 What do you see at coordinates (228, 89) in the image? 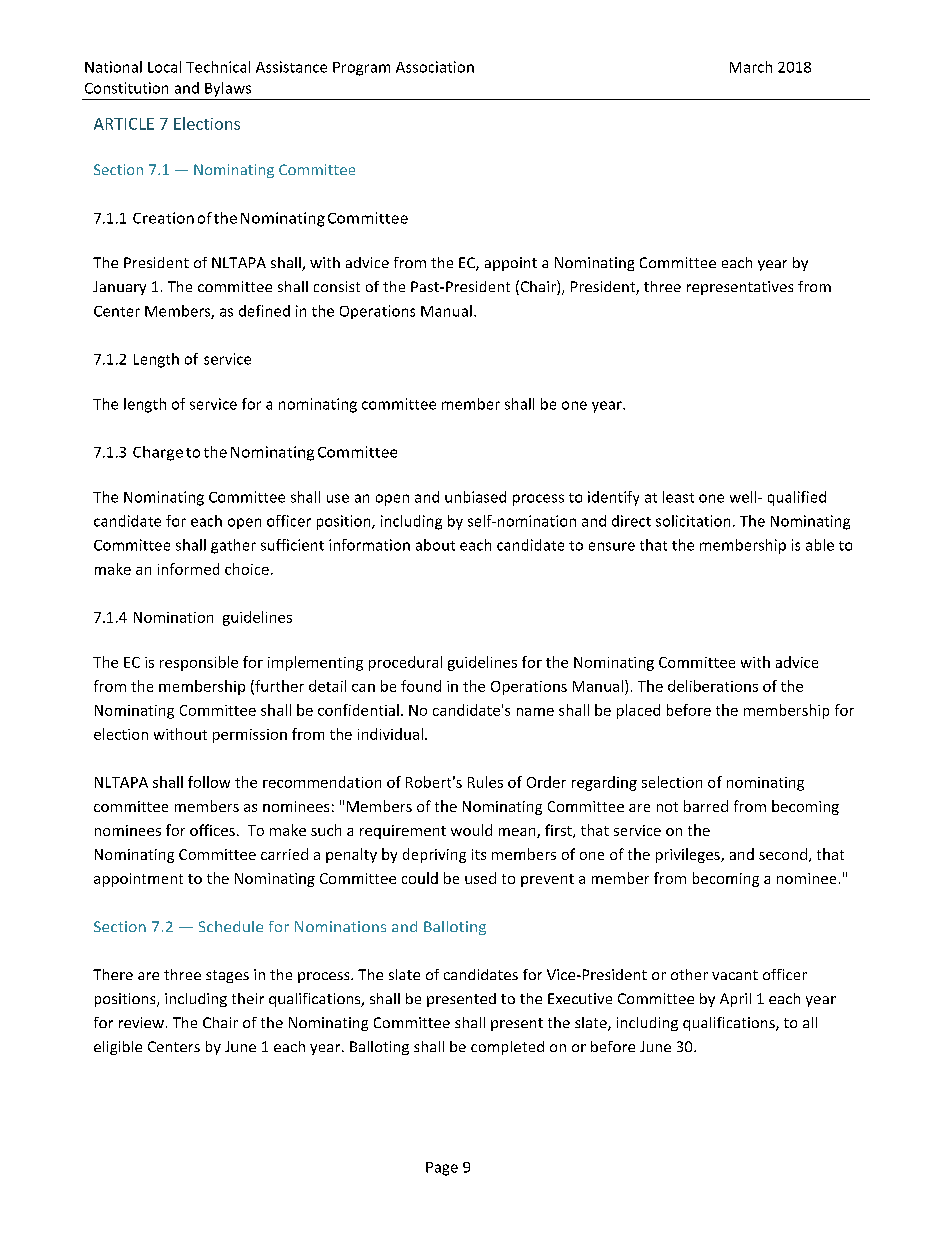
I see `Bylaws` at bounding box center [228, 89].
